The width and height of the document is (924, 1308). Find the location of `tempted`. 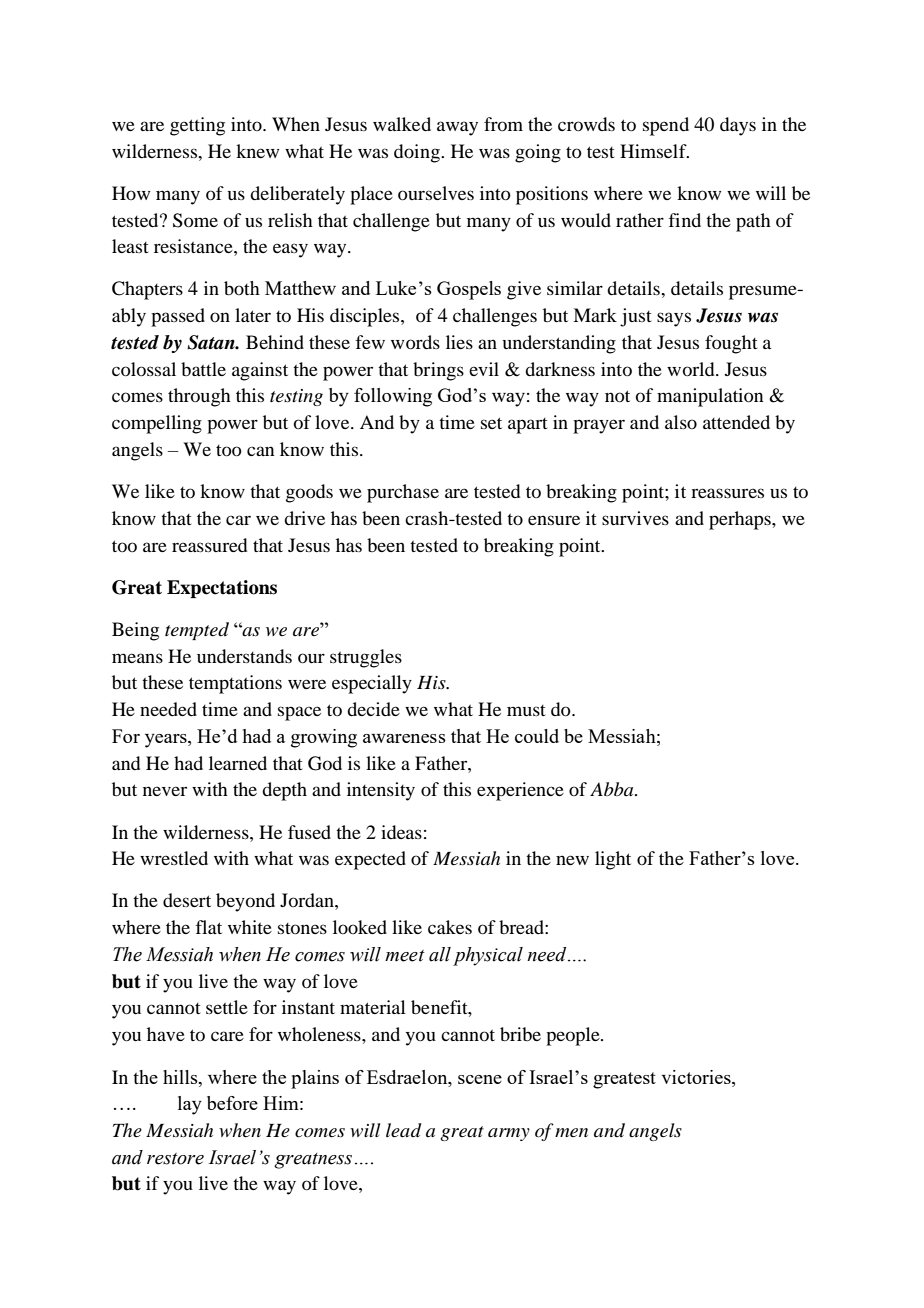

tempted is located at coordinates (197, 631).
